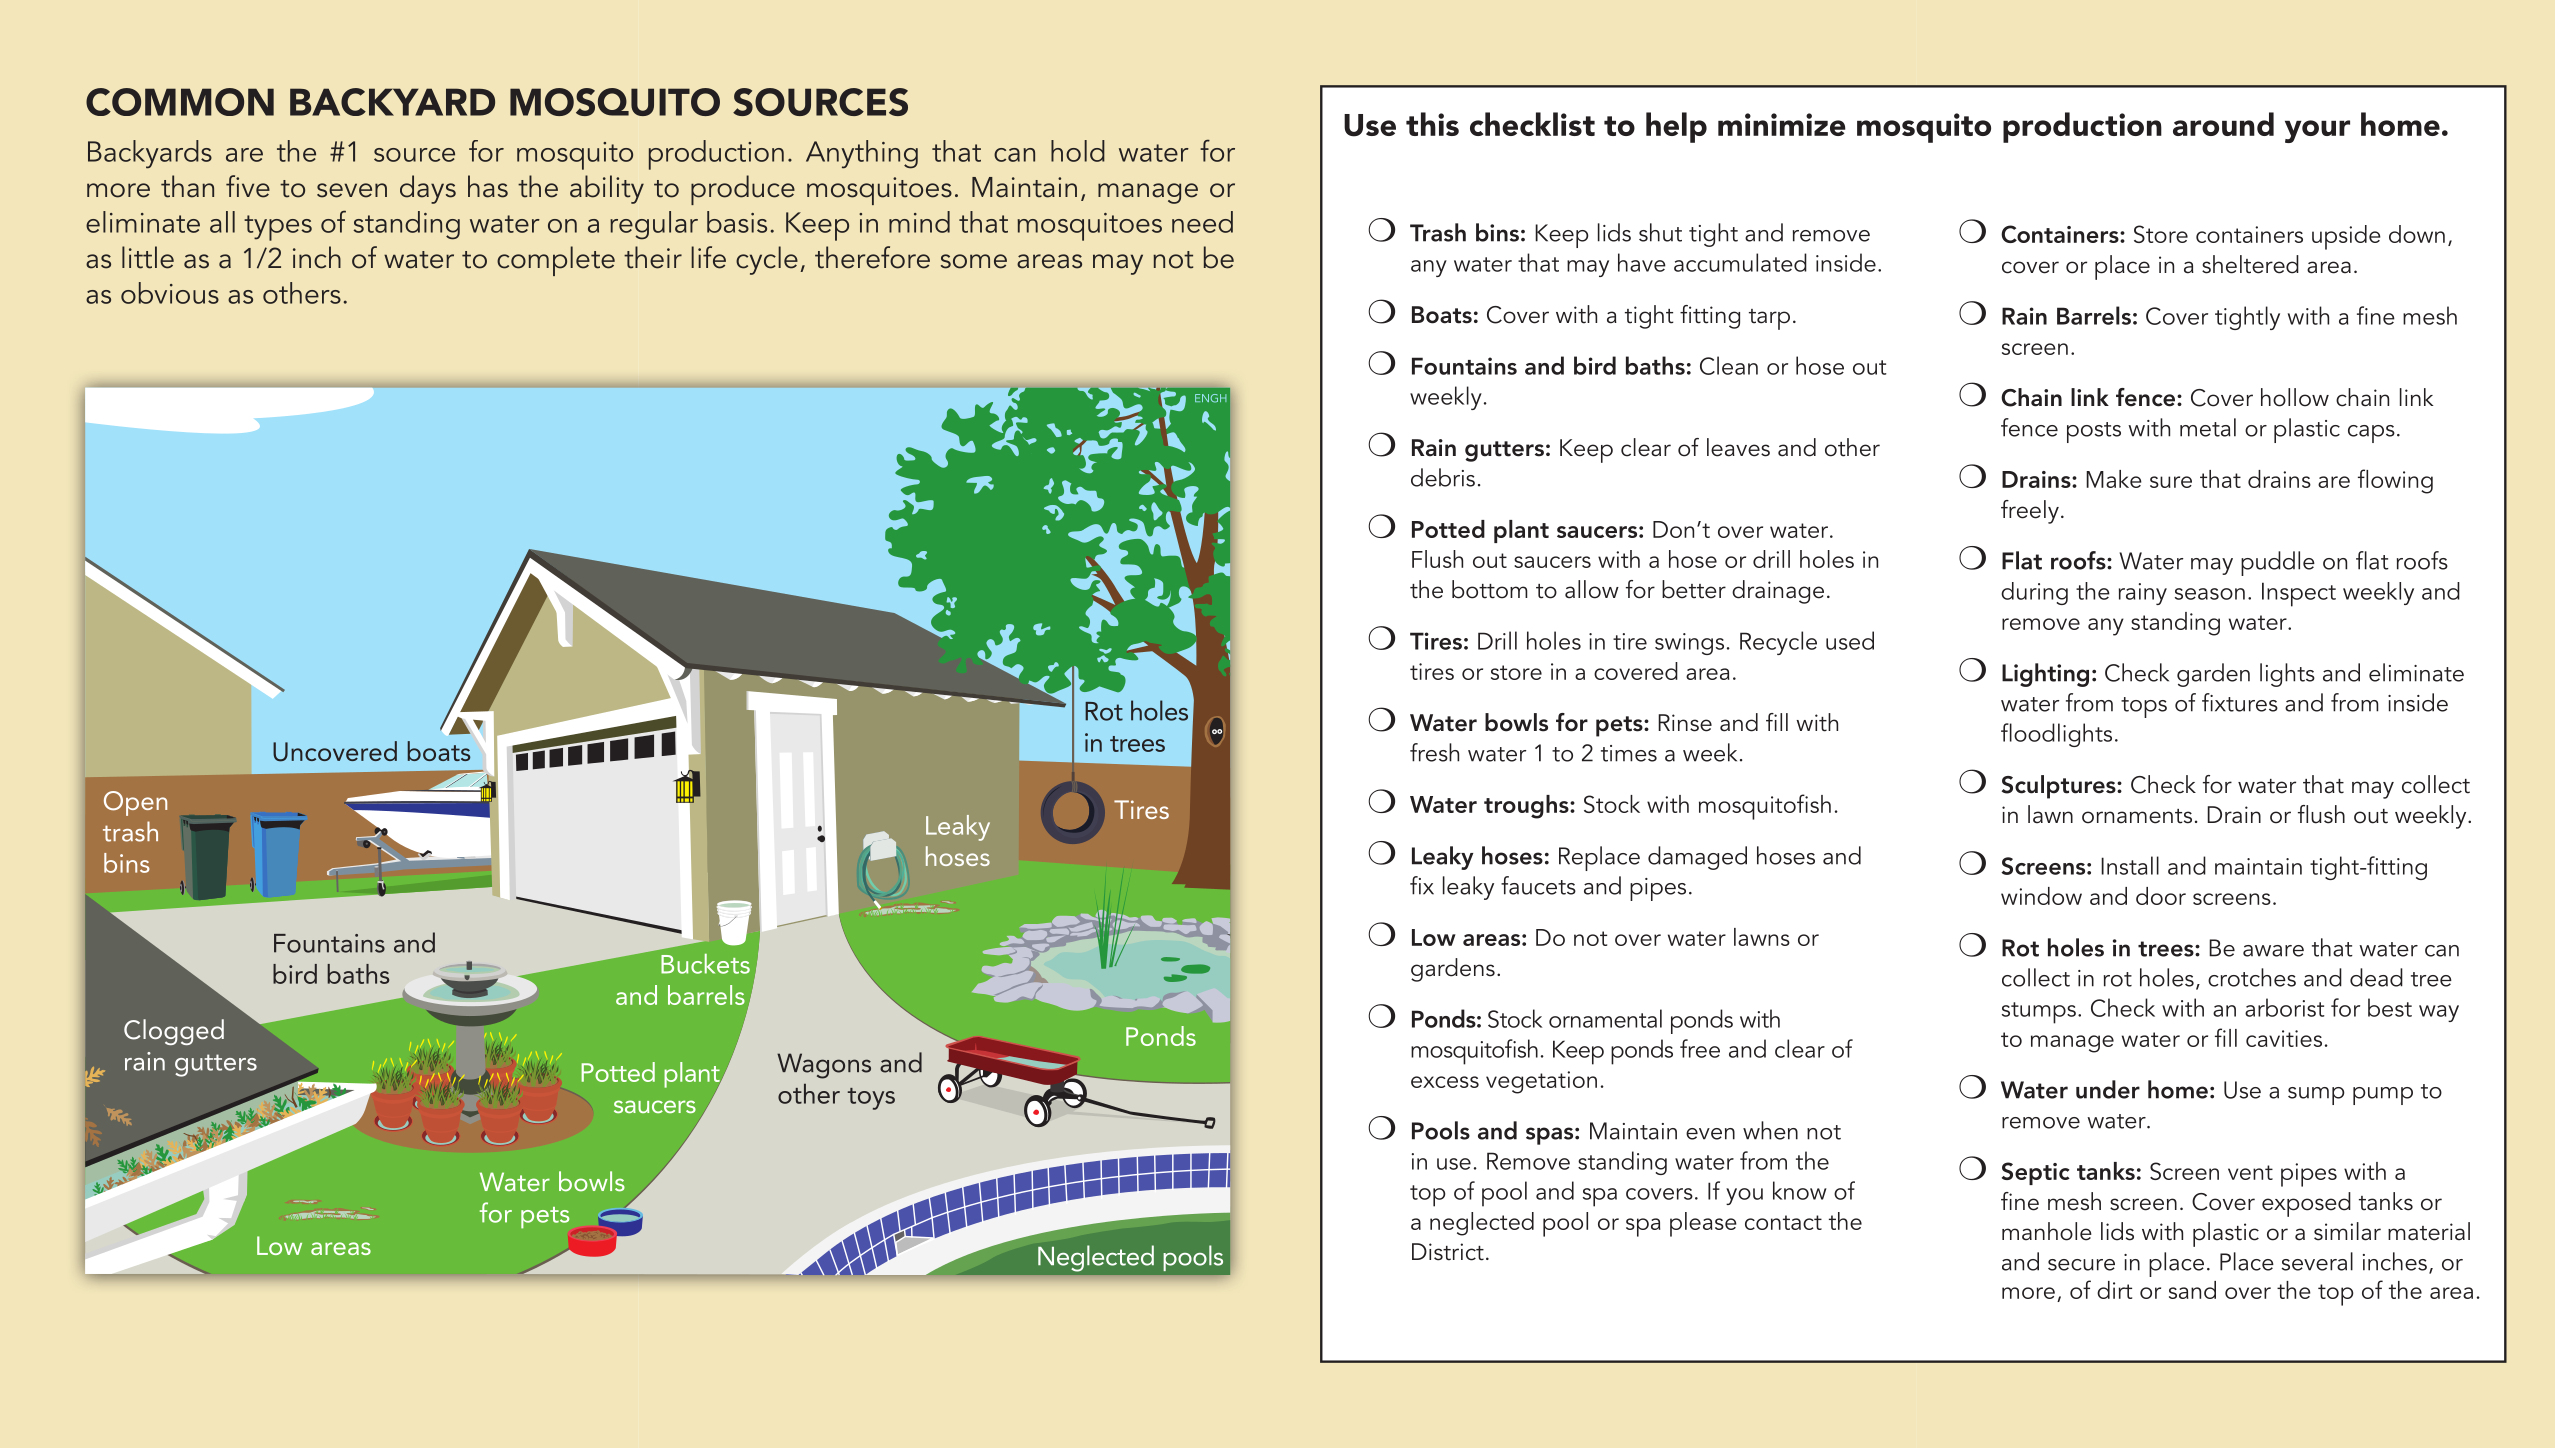  What do you see at coordinates (488, 186) in the screenshot?
I see `has` at bounding box center [488, 186].
